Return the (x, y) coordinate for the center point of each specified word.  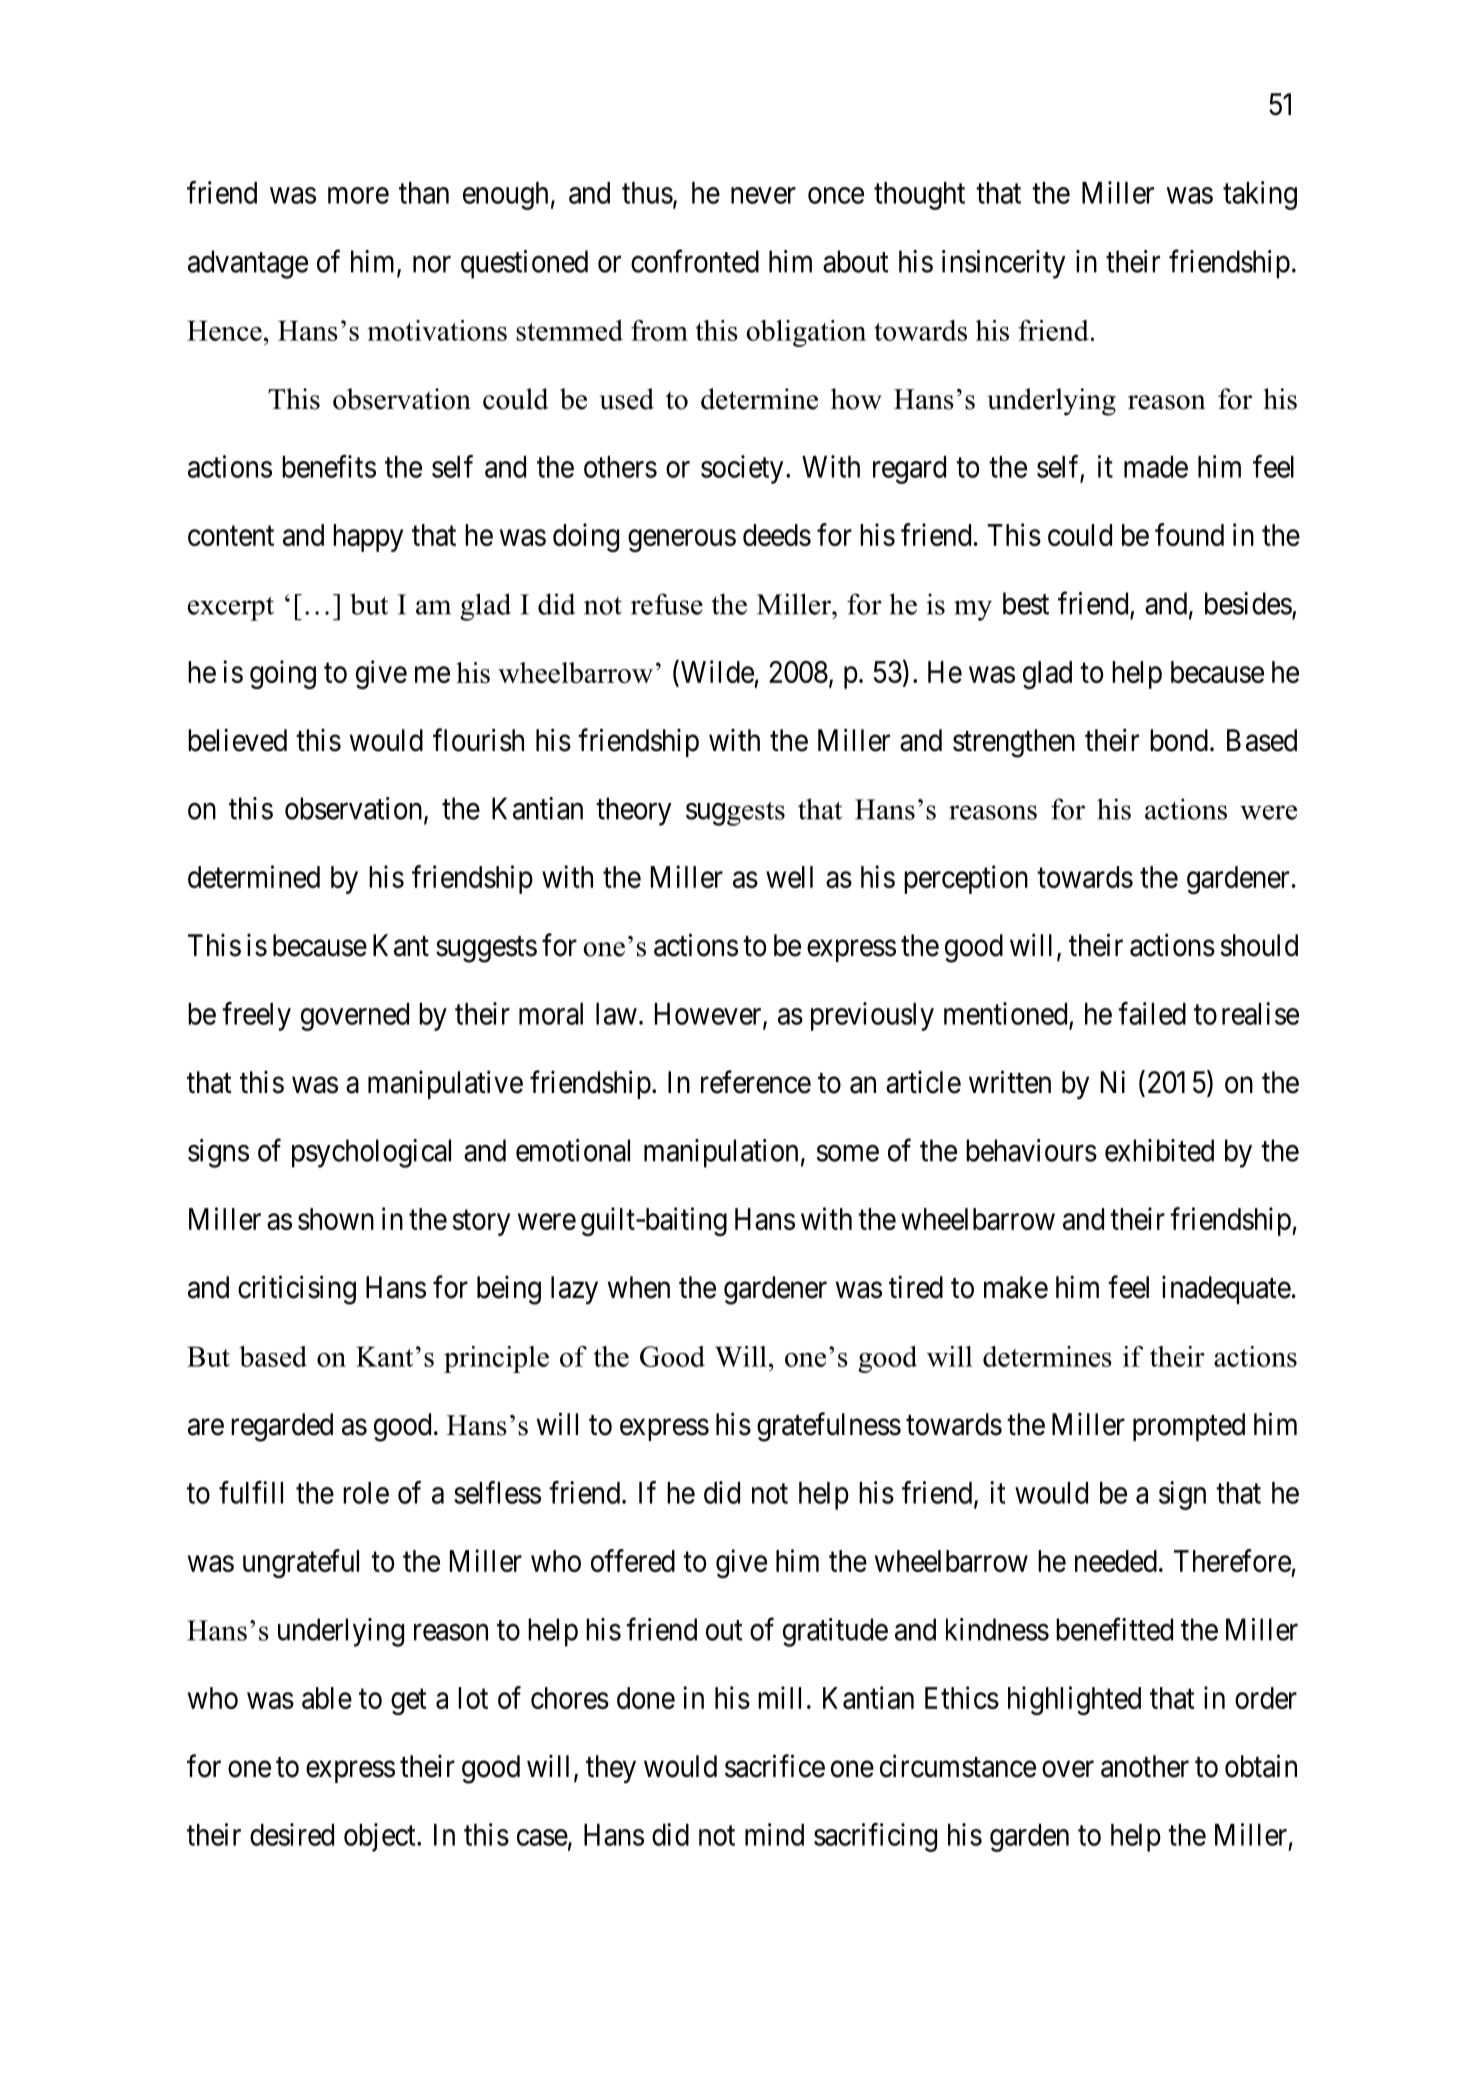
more (358, 195)
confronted (695, 261)
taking (1260, 195)
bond (1179, 740)
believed (237, 740)
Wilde (716, 671)
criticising (297, 1290)
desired (292, 1834)
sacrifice (775, 1766)
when (639, 1287)
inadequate (1226, 1289)
